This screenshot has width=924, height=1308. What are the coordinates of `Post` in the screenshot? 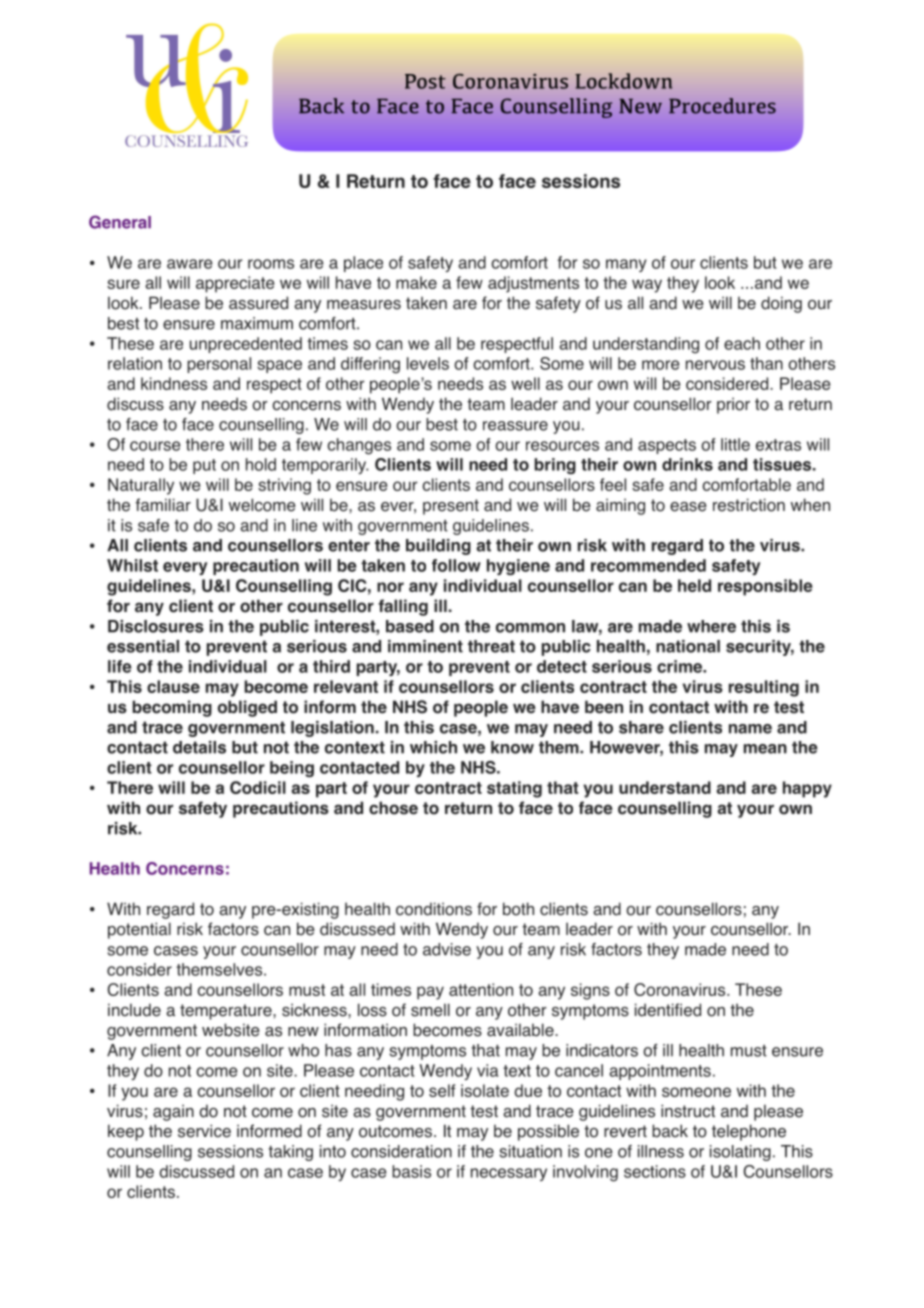 It's located at (425, 81).
